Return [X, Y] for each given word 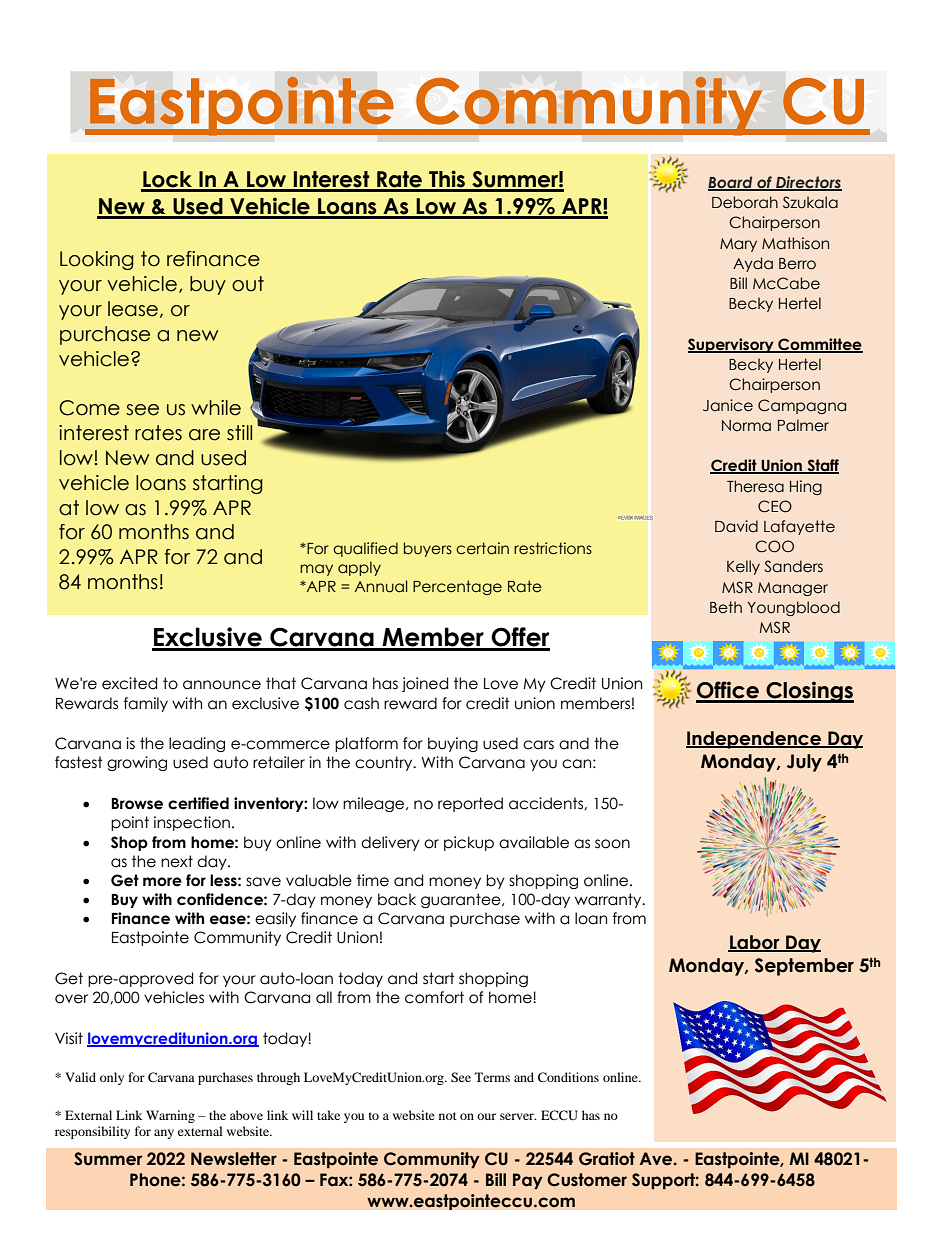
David [736, 526]
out [248, 284]
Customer [587, 1180]
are [204, 435]
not [448, 1116]
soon [612, 844]
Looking [97, 260]
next [177, 861]
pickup [469, 843]
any [164, 1134]
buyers [428, 549]
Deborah [745, 202]
